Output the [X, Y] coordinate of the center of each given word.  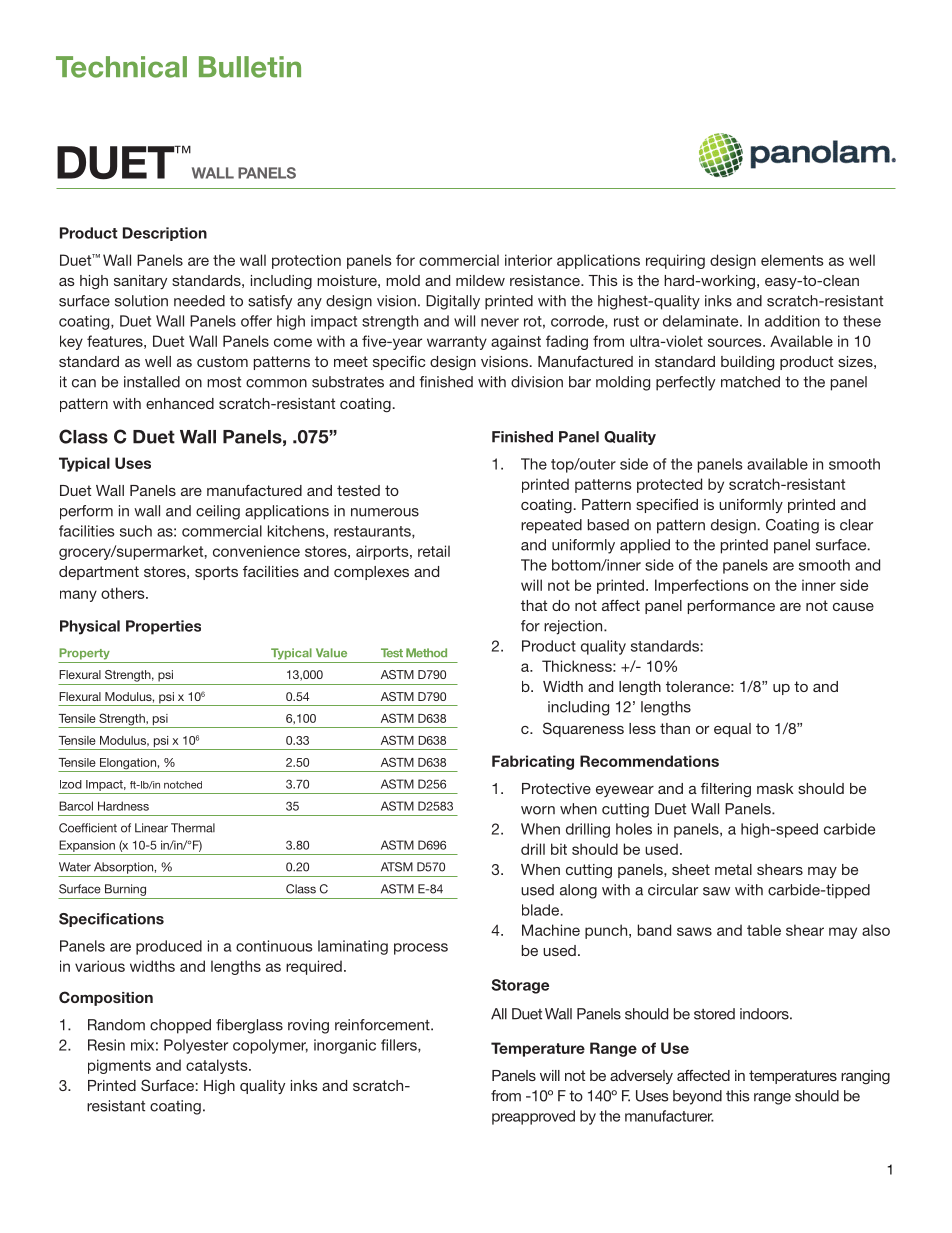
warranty [457, 343]
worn [538, 810]
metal [733, 869]
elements [792, 260]
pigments [119, 1066]
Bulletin [250, 67]
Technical [121, 67]
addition [792, 321]
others [124, 593]
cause [853, 607]
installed [152, 382]
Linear [151, 828]
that [534, 605]
